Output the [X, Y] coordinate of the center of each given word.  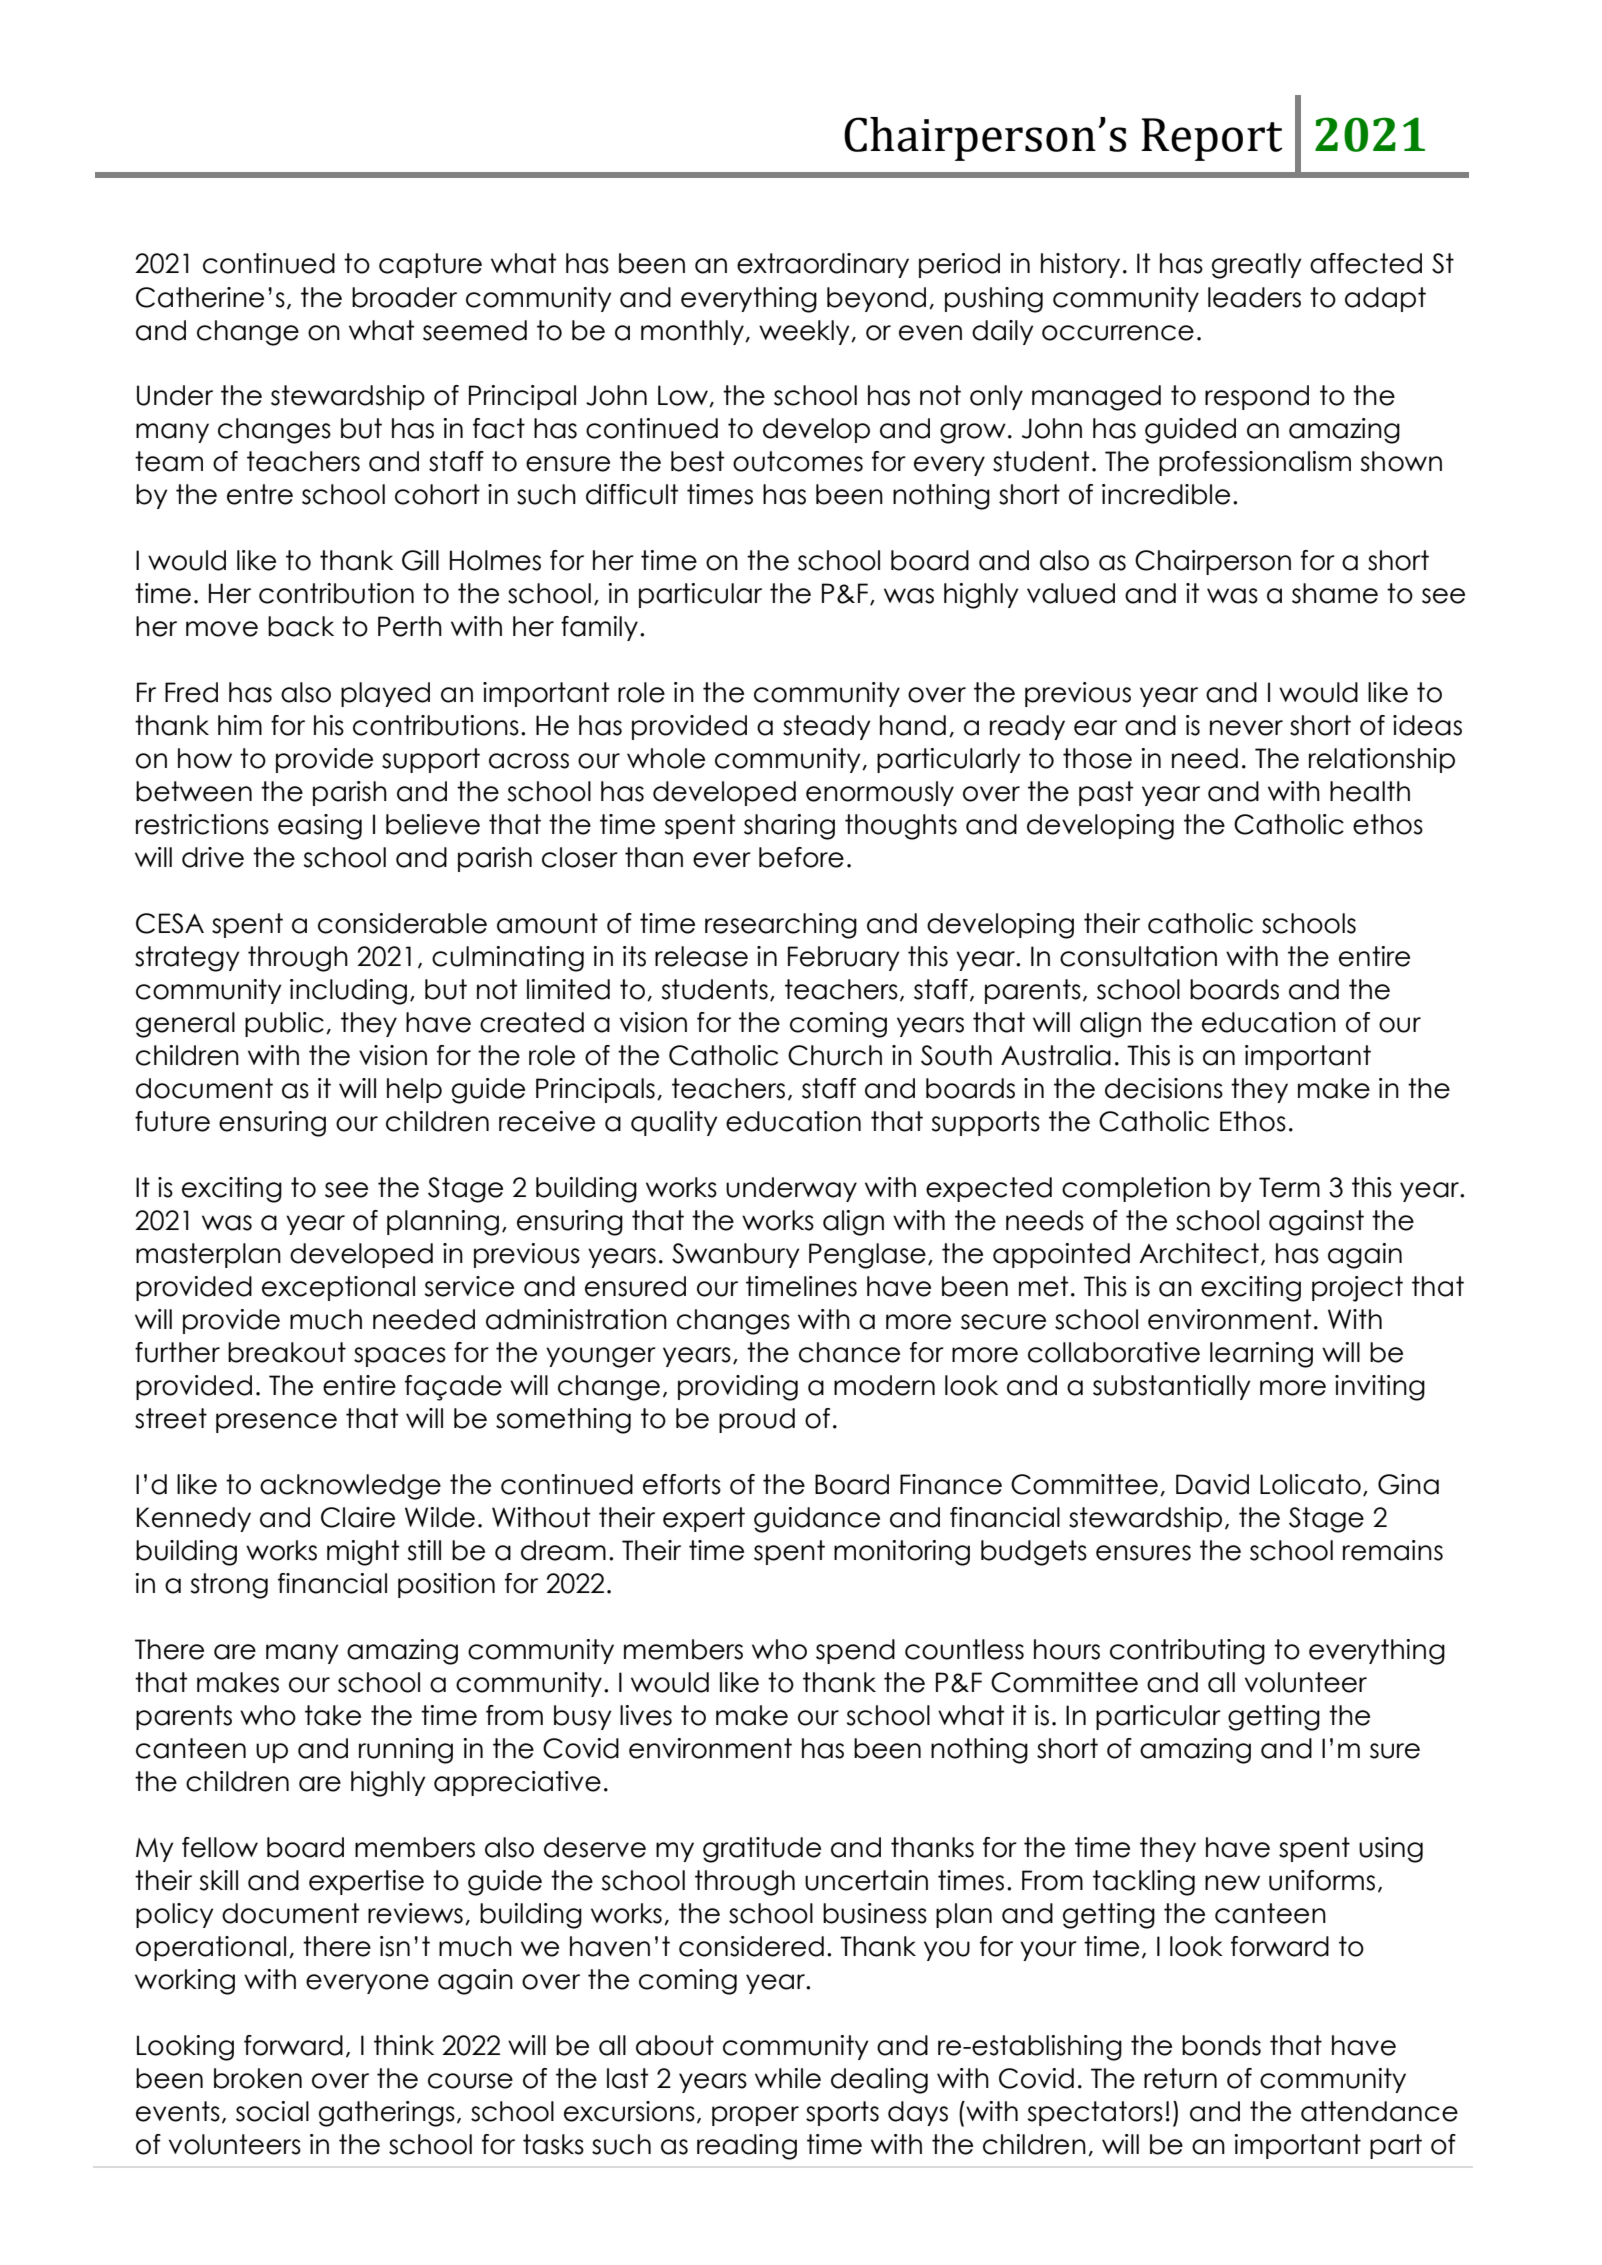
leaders [1254, 297]
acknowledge [350, 1487]
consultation [1138, 956]
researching [781, 926]
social [272, 2111]
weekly [805, 332]
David [1212, 1484]
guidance [817, 1520]
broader [404, 297]
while [788, 2078]
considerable [402, 923]
